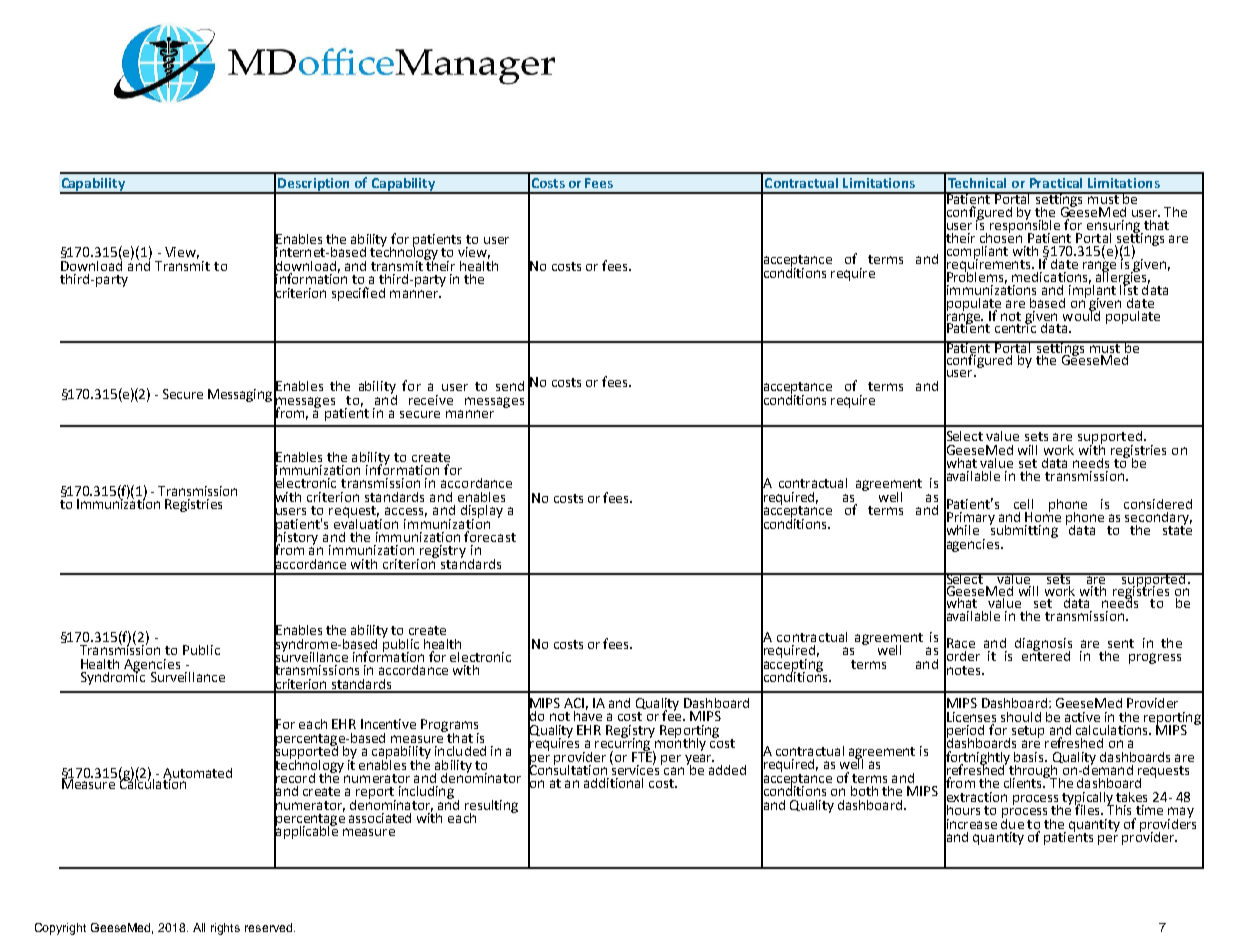 Image resolution: width=1233 pixels, height=952 pixels. Describe the element at coordinates (1023, 504) in the document. I see `cell` at that location.
